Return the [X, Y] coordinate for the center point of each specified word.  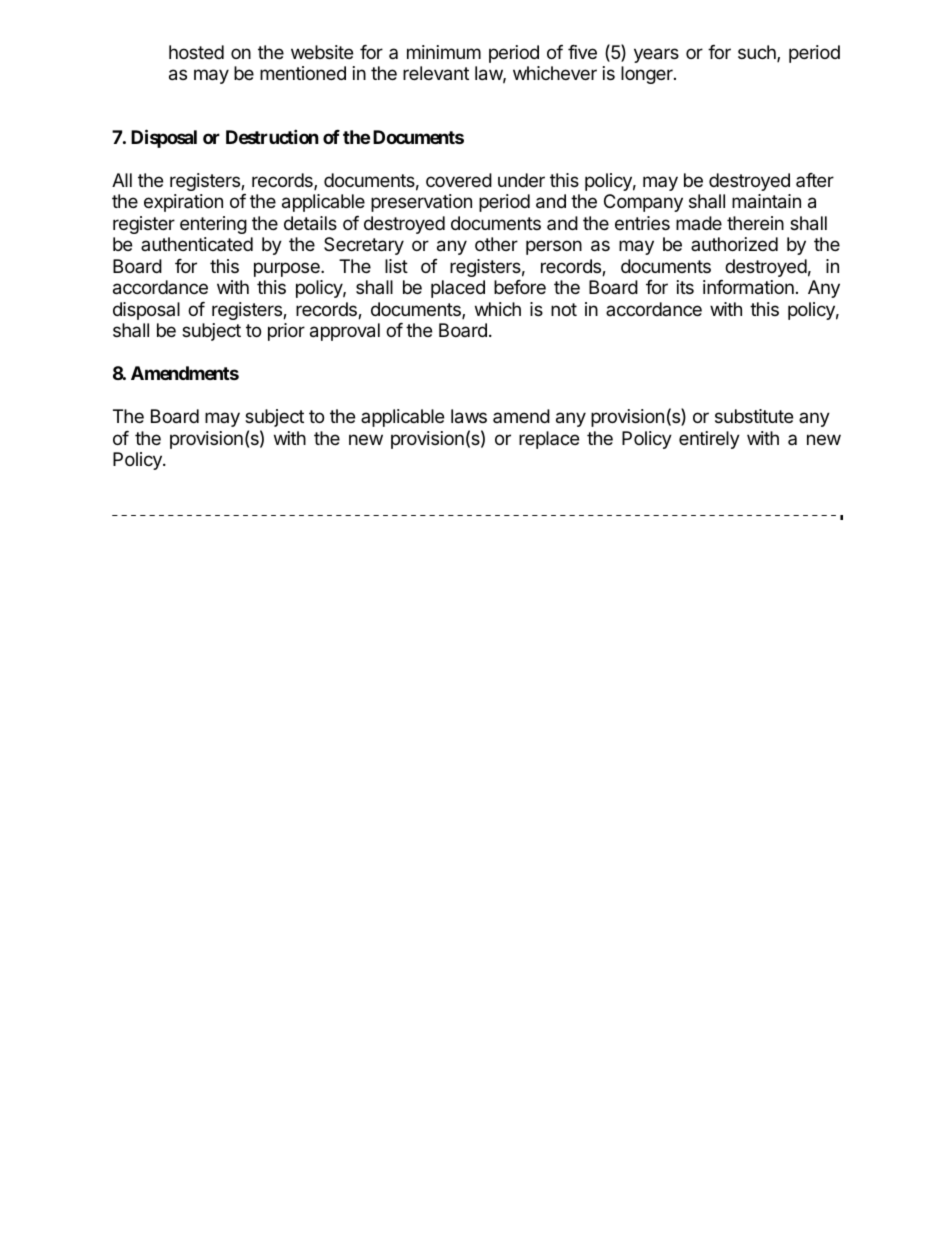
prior [286, 332]
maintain [766, 201]
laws [469, 416]
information [748, 287]
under [521, 180]
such [758, 53]
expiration [183, 203]
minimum [444, 52]
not [564, 309]
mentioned [303, 73]
